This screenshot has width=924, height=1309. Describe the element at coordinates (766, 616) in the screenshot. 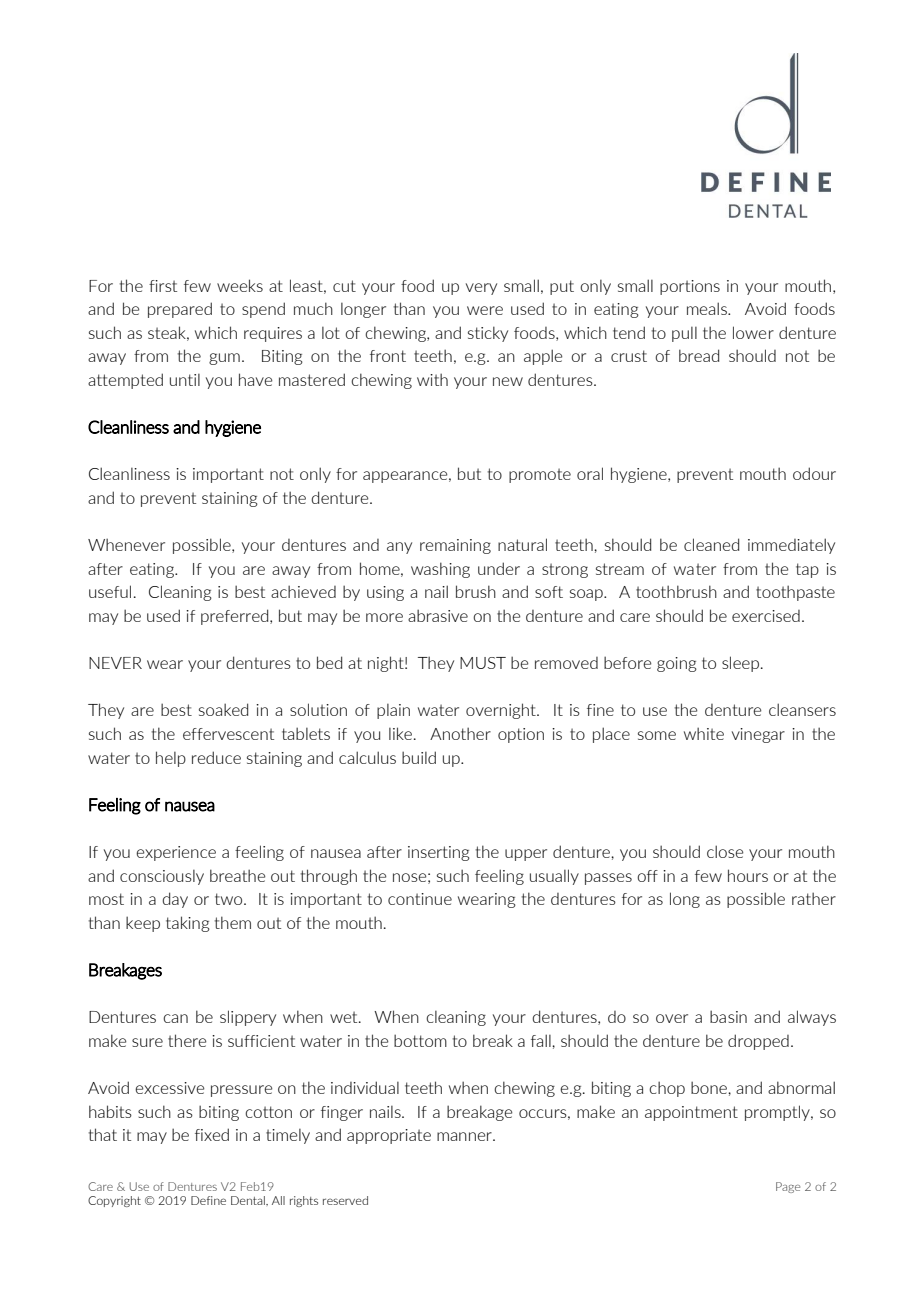

I see `exercised` at that location.
